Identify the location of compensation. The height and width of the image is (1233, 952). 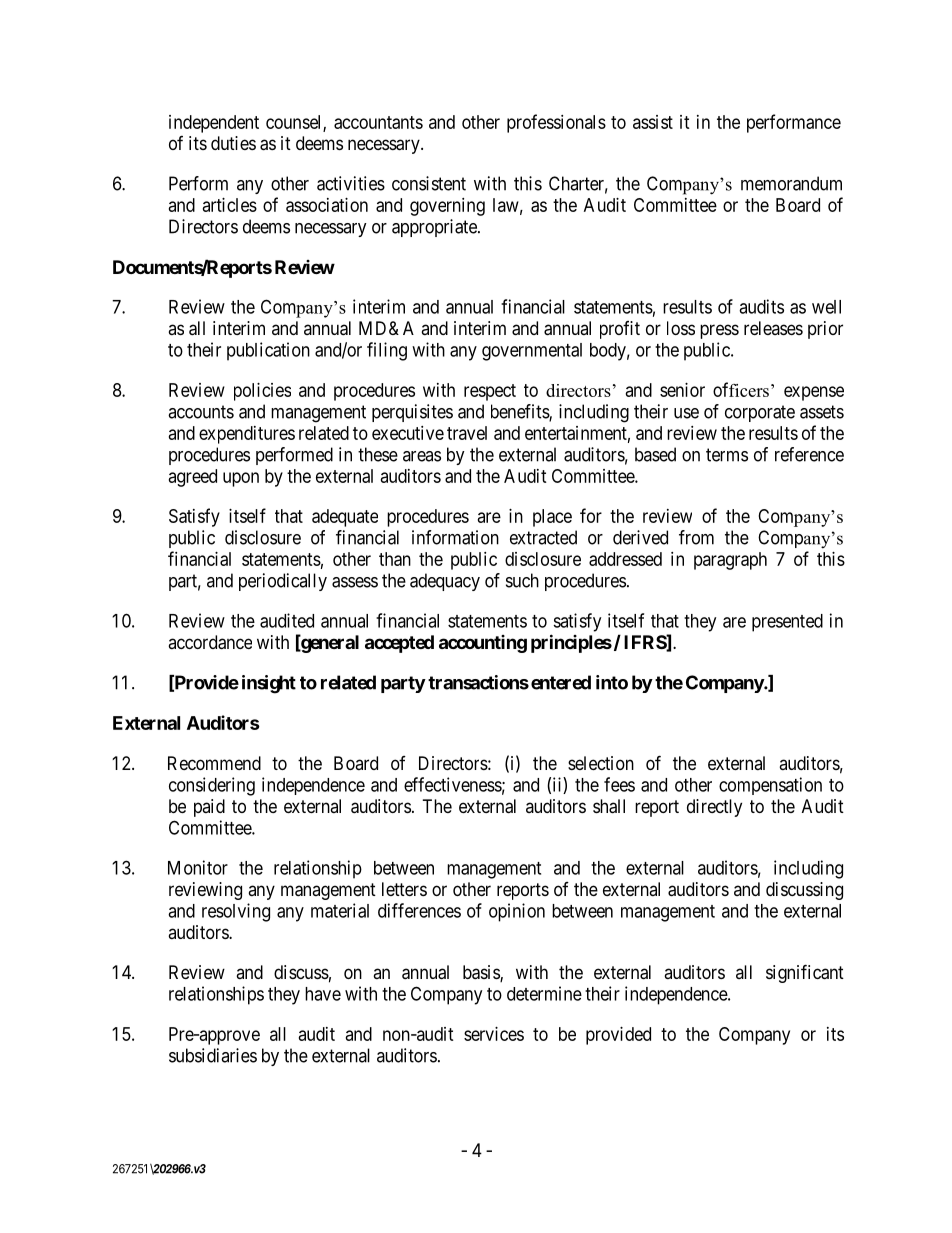
(770, 786).
